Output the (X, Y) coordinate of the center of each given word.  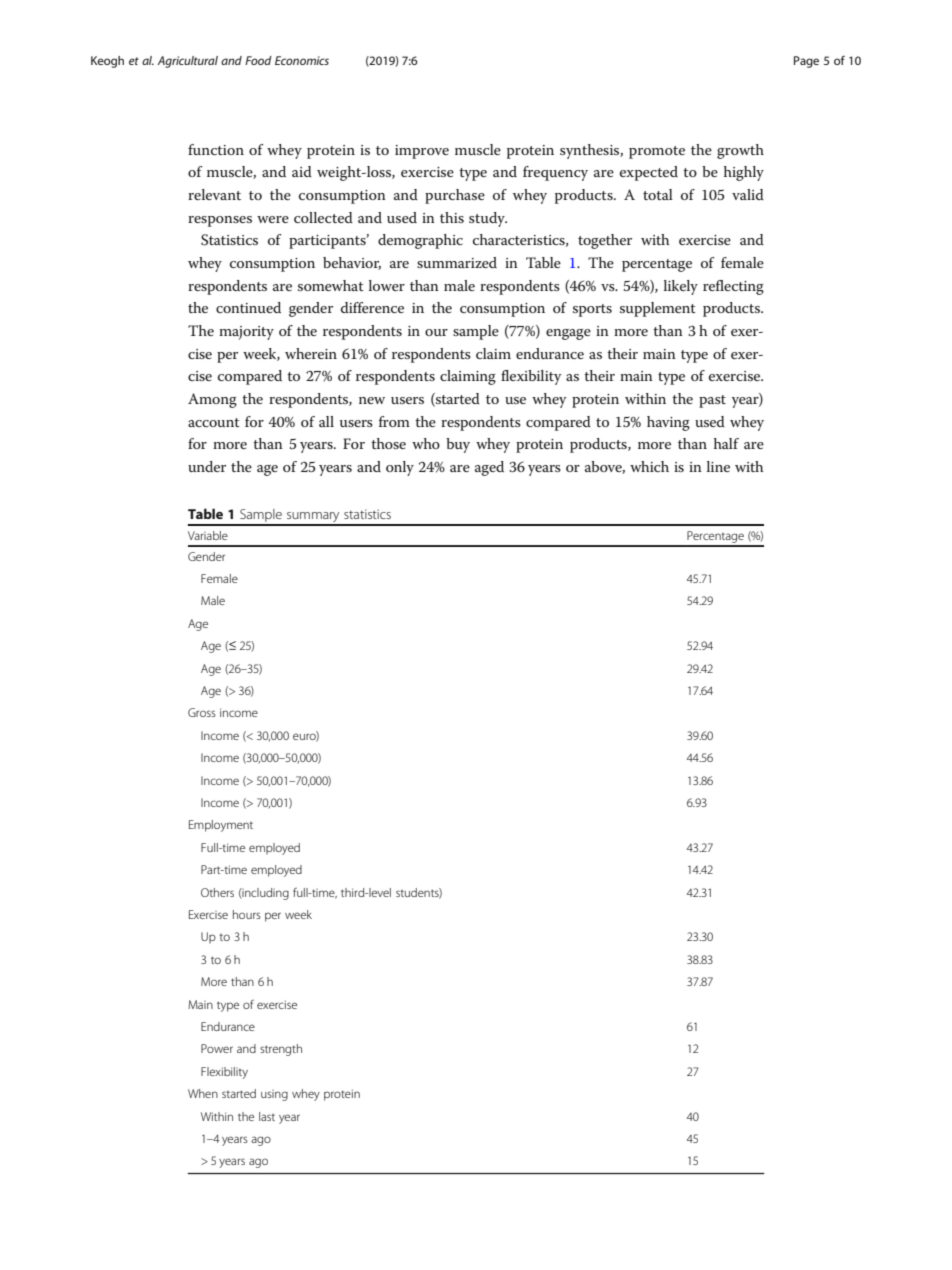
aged (489, 468)
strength (281, 1050)
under (207, 466)
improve (422, 152)
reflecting (733, 287)
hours (247, 914)
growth (740, 151)
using (274, 1095)
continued (248, 307)
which (649, 466)
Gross (202, 712)
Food (258, 60)
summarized (457, 262)
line (718, 466)
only (400, 468)
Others (217, 892)
